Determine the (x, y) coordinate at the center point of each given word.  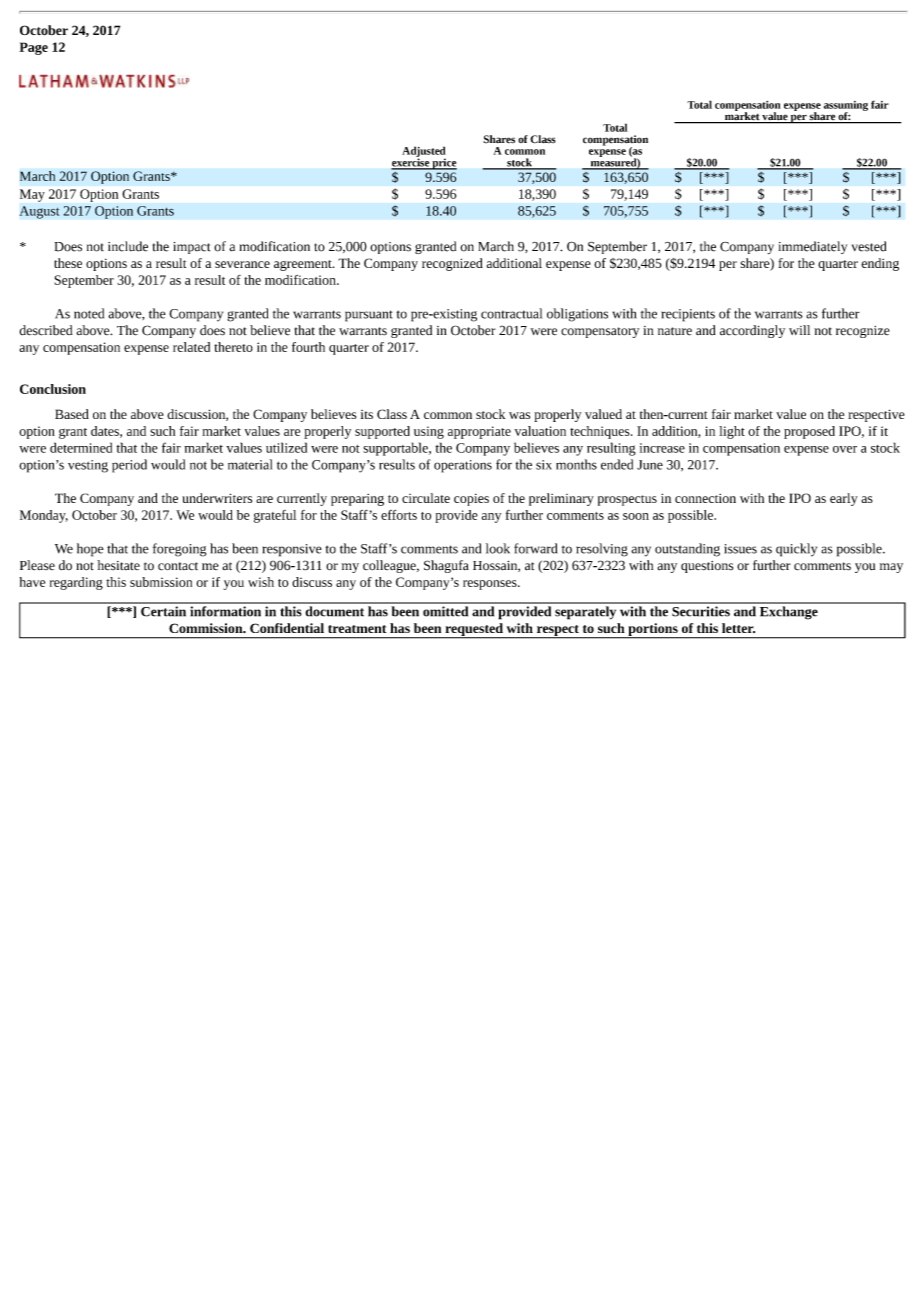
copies (471, 500)
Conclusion (53, 389)
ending (880, 264)
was (519, 415)
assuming (846, 107)
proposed (809, 432)
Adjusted (424, 152)
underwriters (217, 498)
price (443, 164)
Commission (207, 628)
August (39, 212)
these (68, 263)
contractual (511, 313)
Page (33, 48)
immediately (813, 247)
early (844, 499)
